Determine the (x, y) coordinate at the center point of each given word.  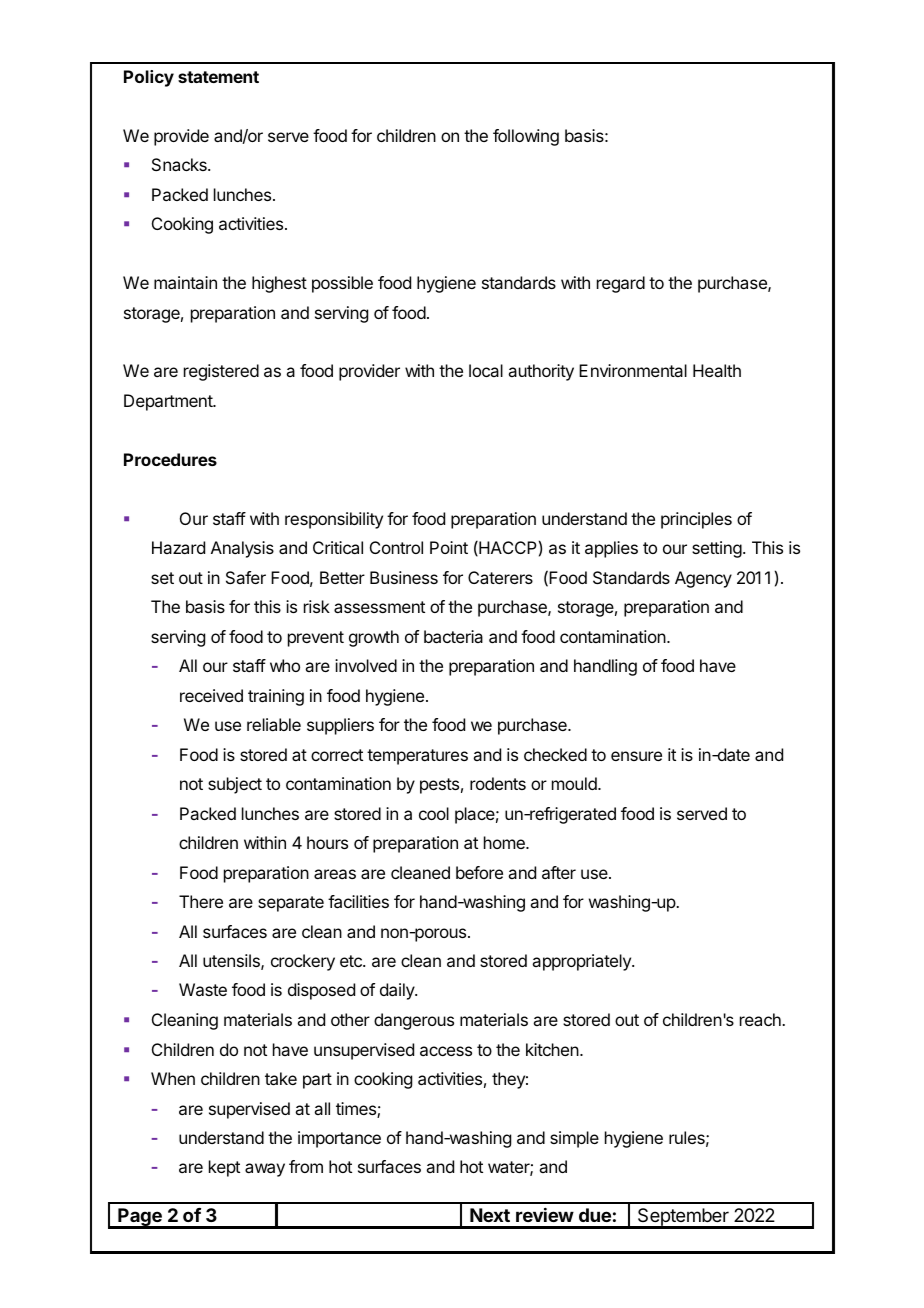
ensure (636, 756)
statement (218, 77)
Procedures (170, 459)
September (683, 1218)
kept (224, 1168)
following (526, 137)
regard (621, 284)
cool (434, 813)
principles (696, 520)
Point (449, 547)
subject (235, 785)
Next (490, 1215)
